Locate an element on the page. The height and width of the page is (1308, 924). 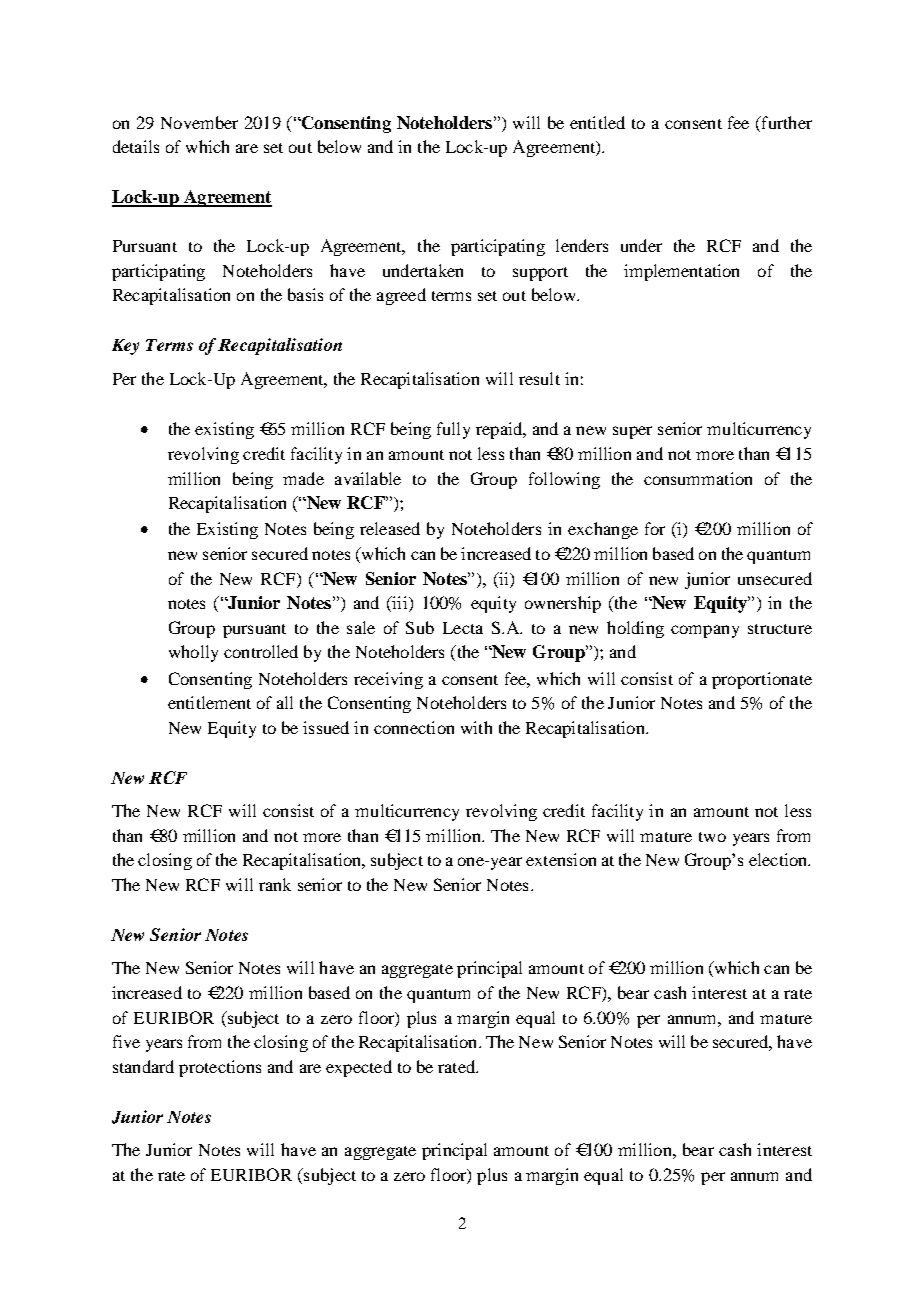
protections is located at coordinates (220, 1068).
